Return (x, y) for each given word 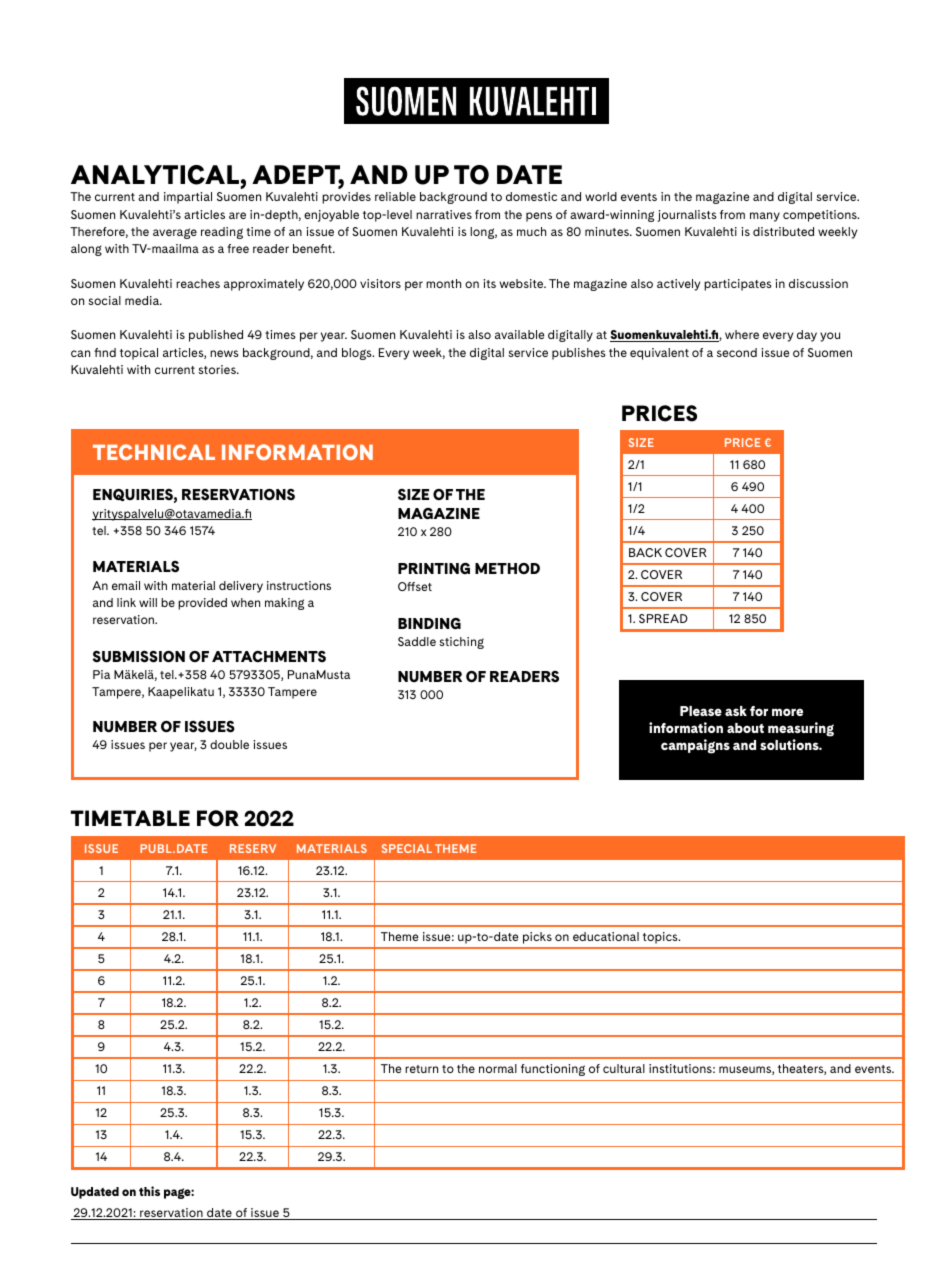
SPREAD (663, 618)
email (126, 585)
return (421, 1069)
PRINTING (434, 568)
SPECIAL (407, 848)
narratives (444, 214)
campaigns (695, 746)
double (229, 744)
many (765, 217)
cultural (624, 1068)
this (149, 1191)
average (175, 233)
